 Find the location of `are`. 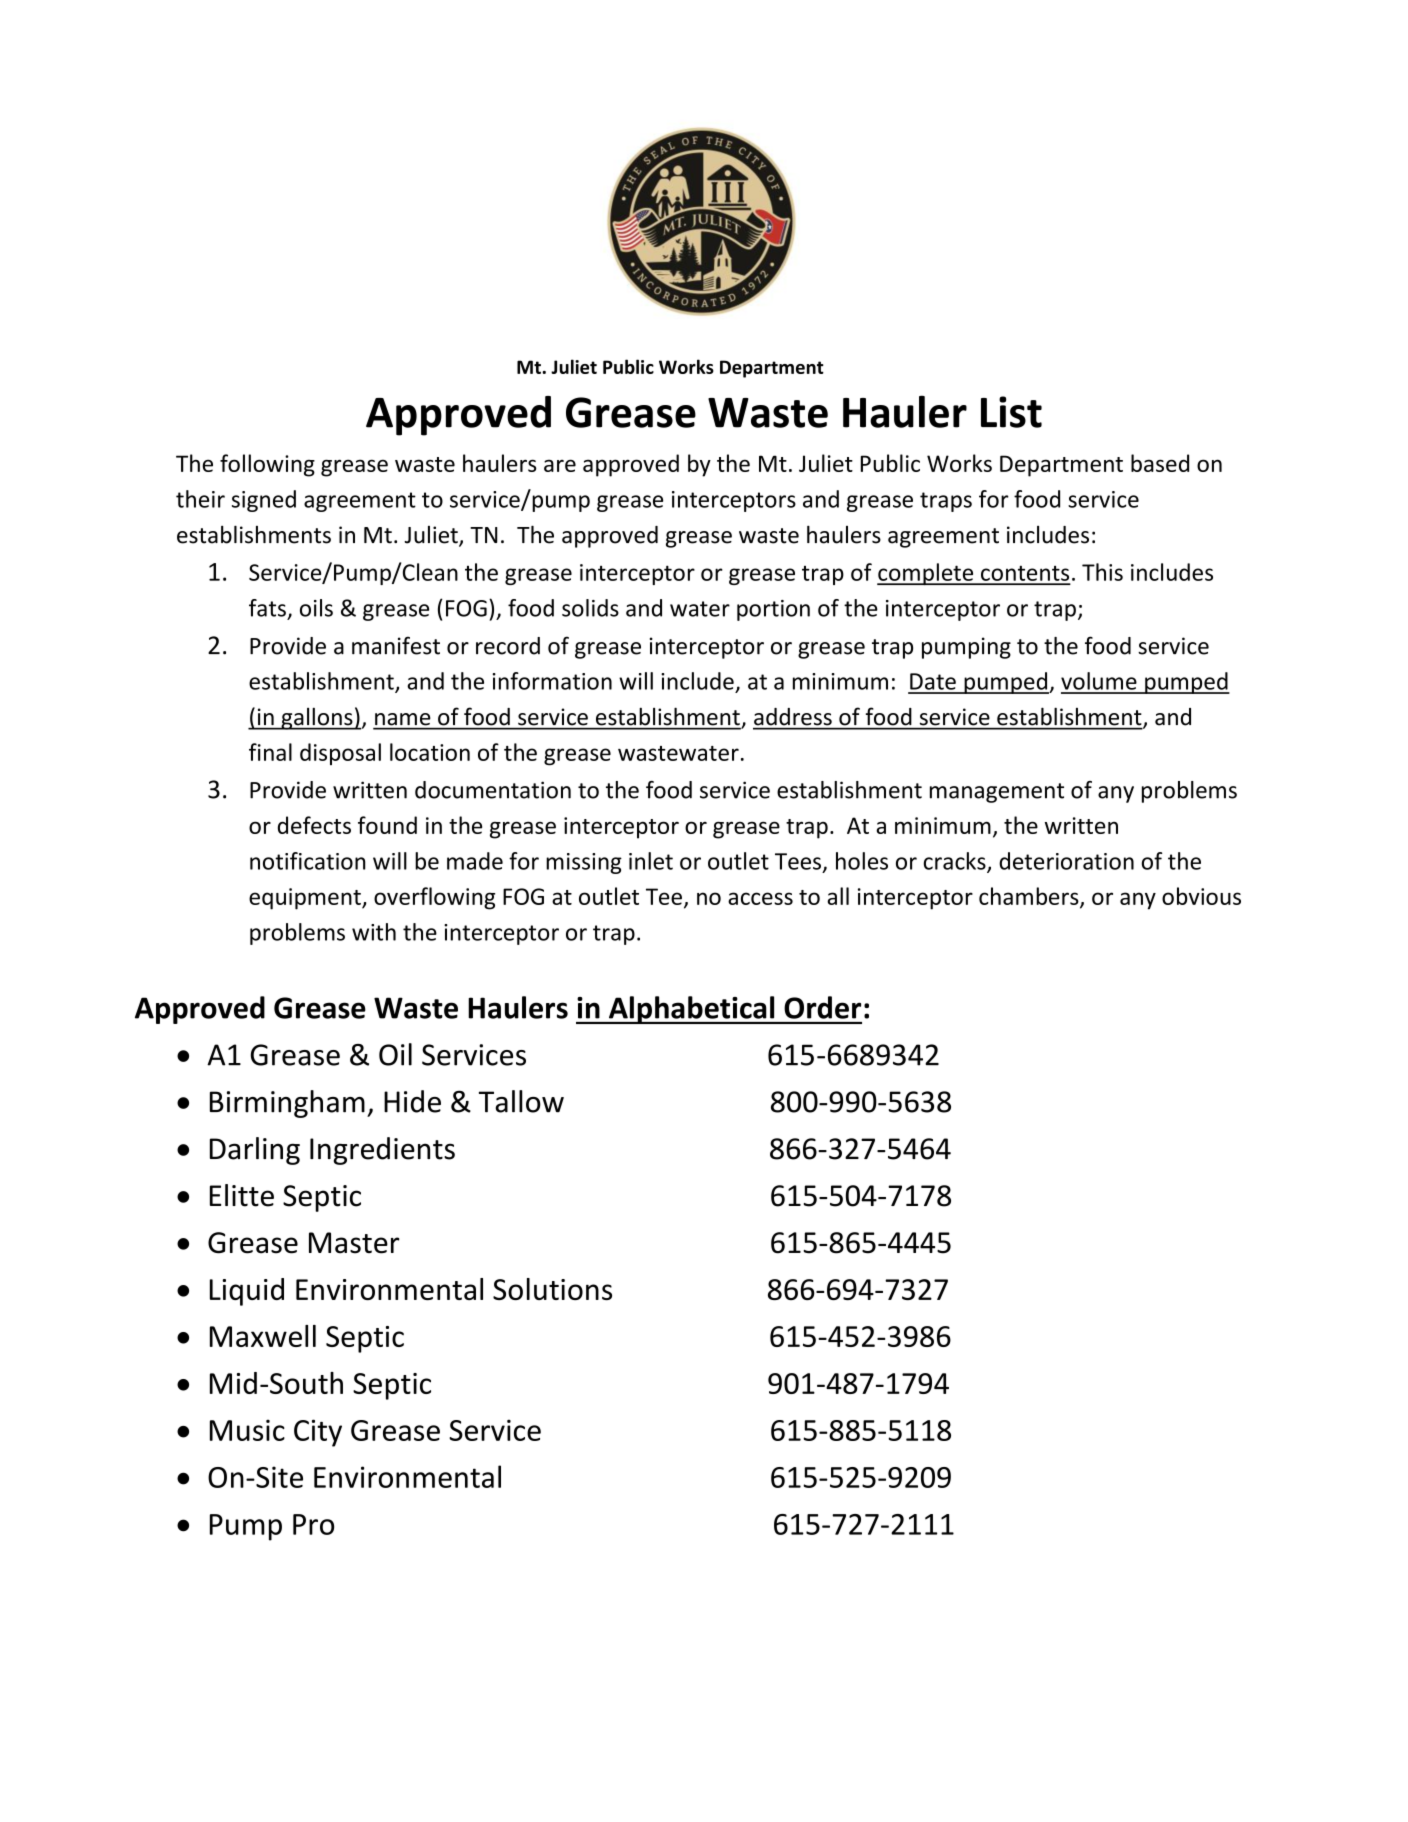

are is located at coordinates (560, 465).
